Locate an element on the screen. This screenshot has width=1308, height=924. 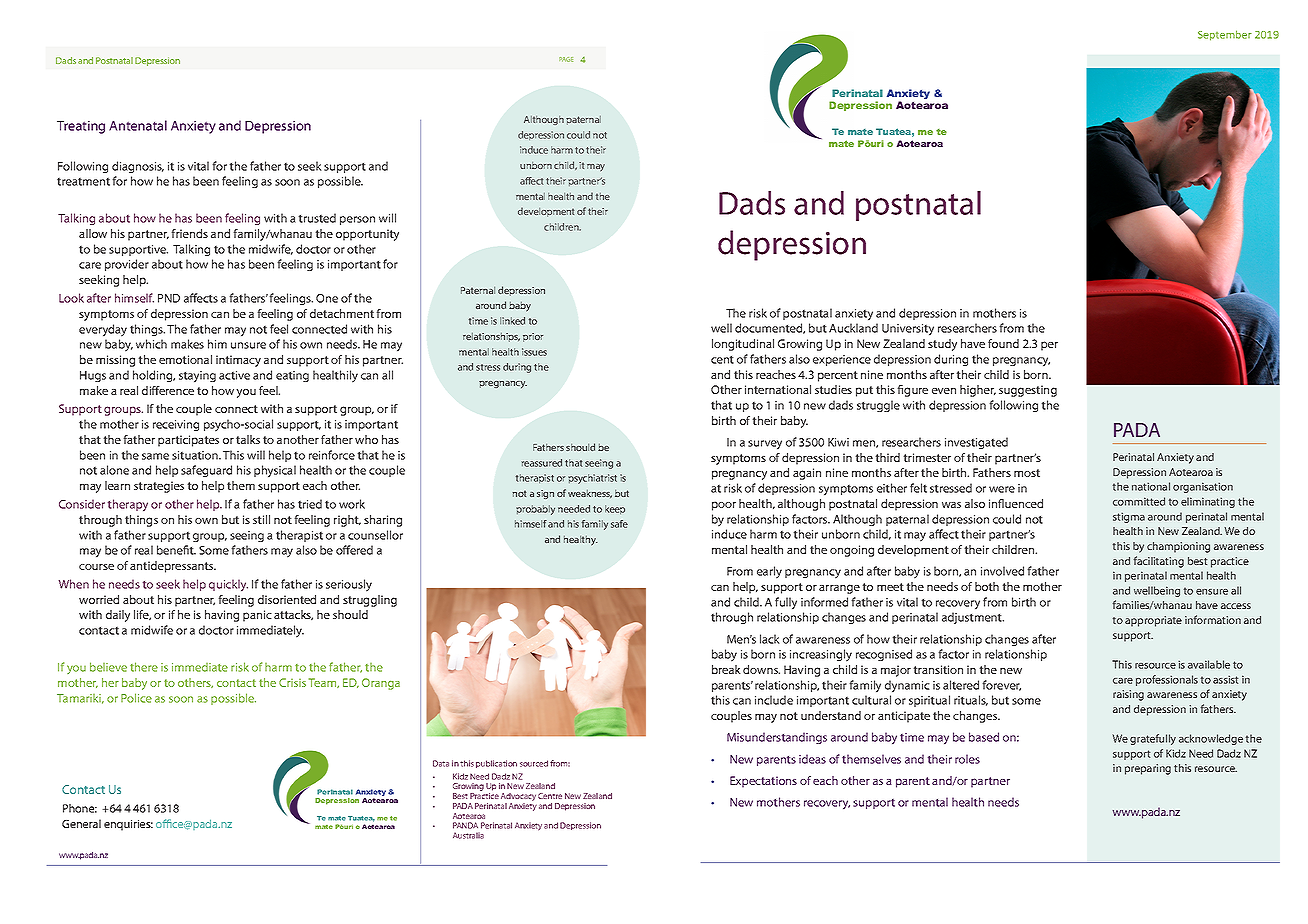
investigated is located at coordinates (976, 443).
